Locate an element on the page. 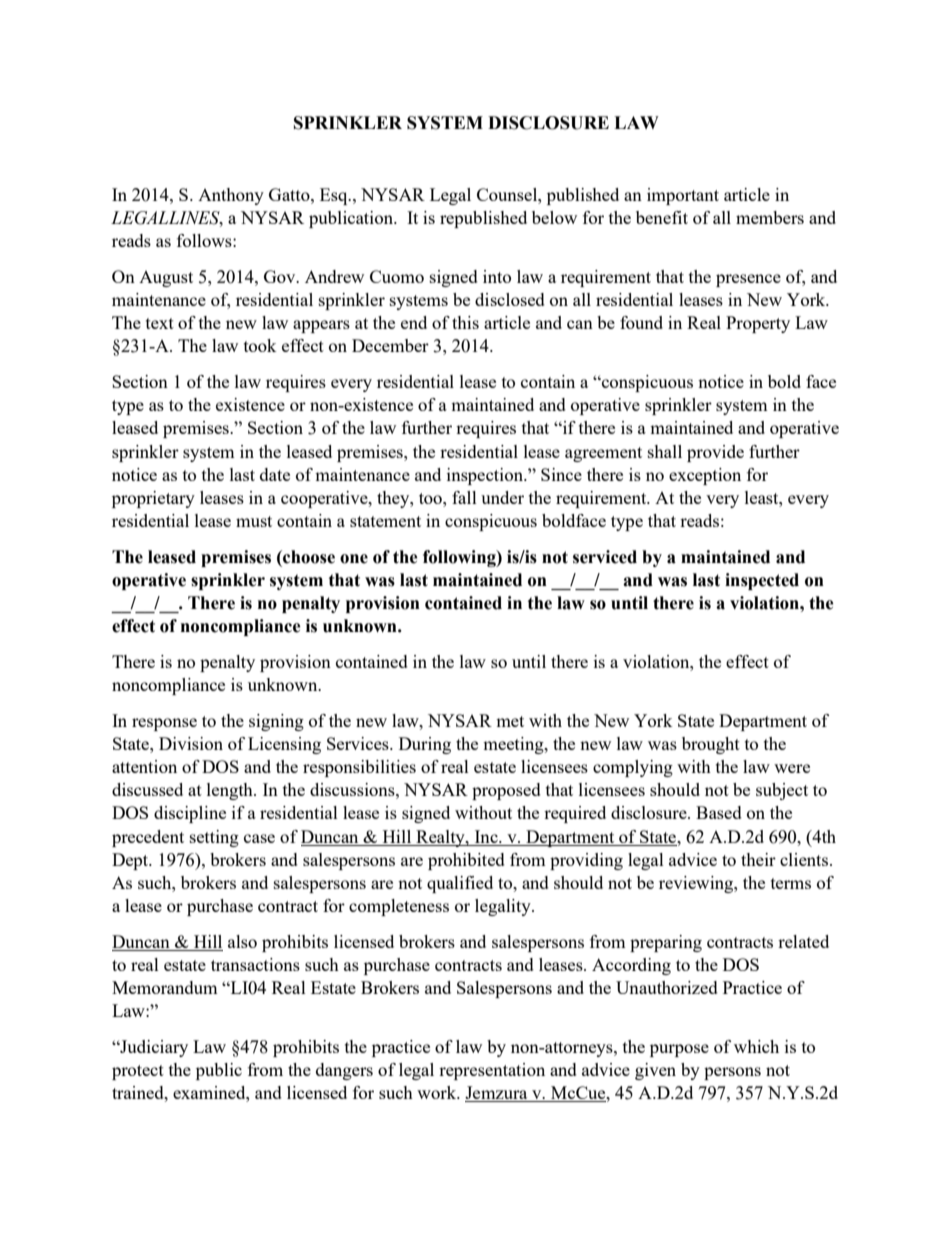  must is located at coordinates (254, 521).
